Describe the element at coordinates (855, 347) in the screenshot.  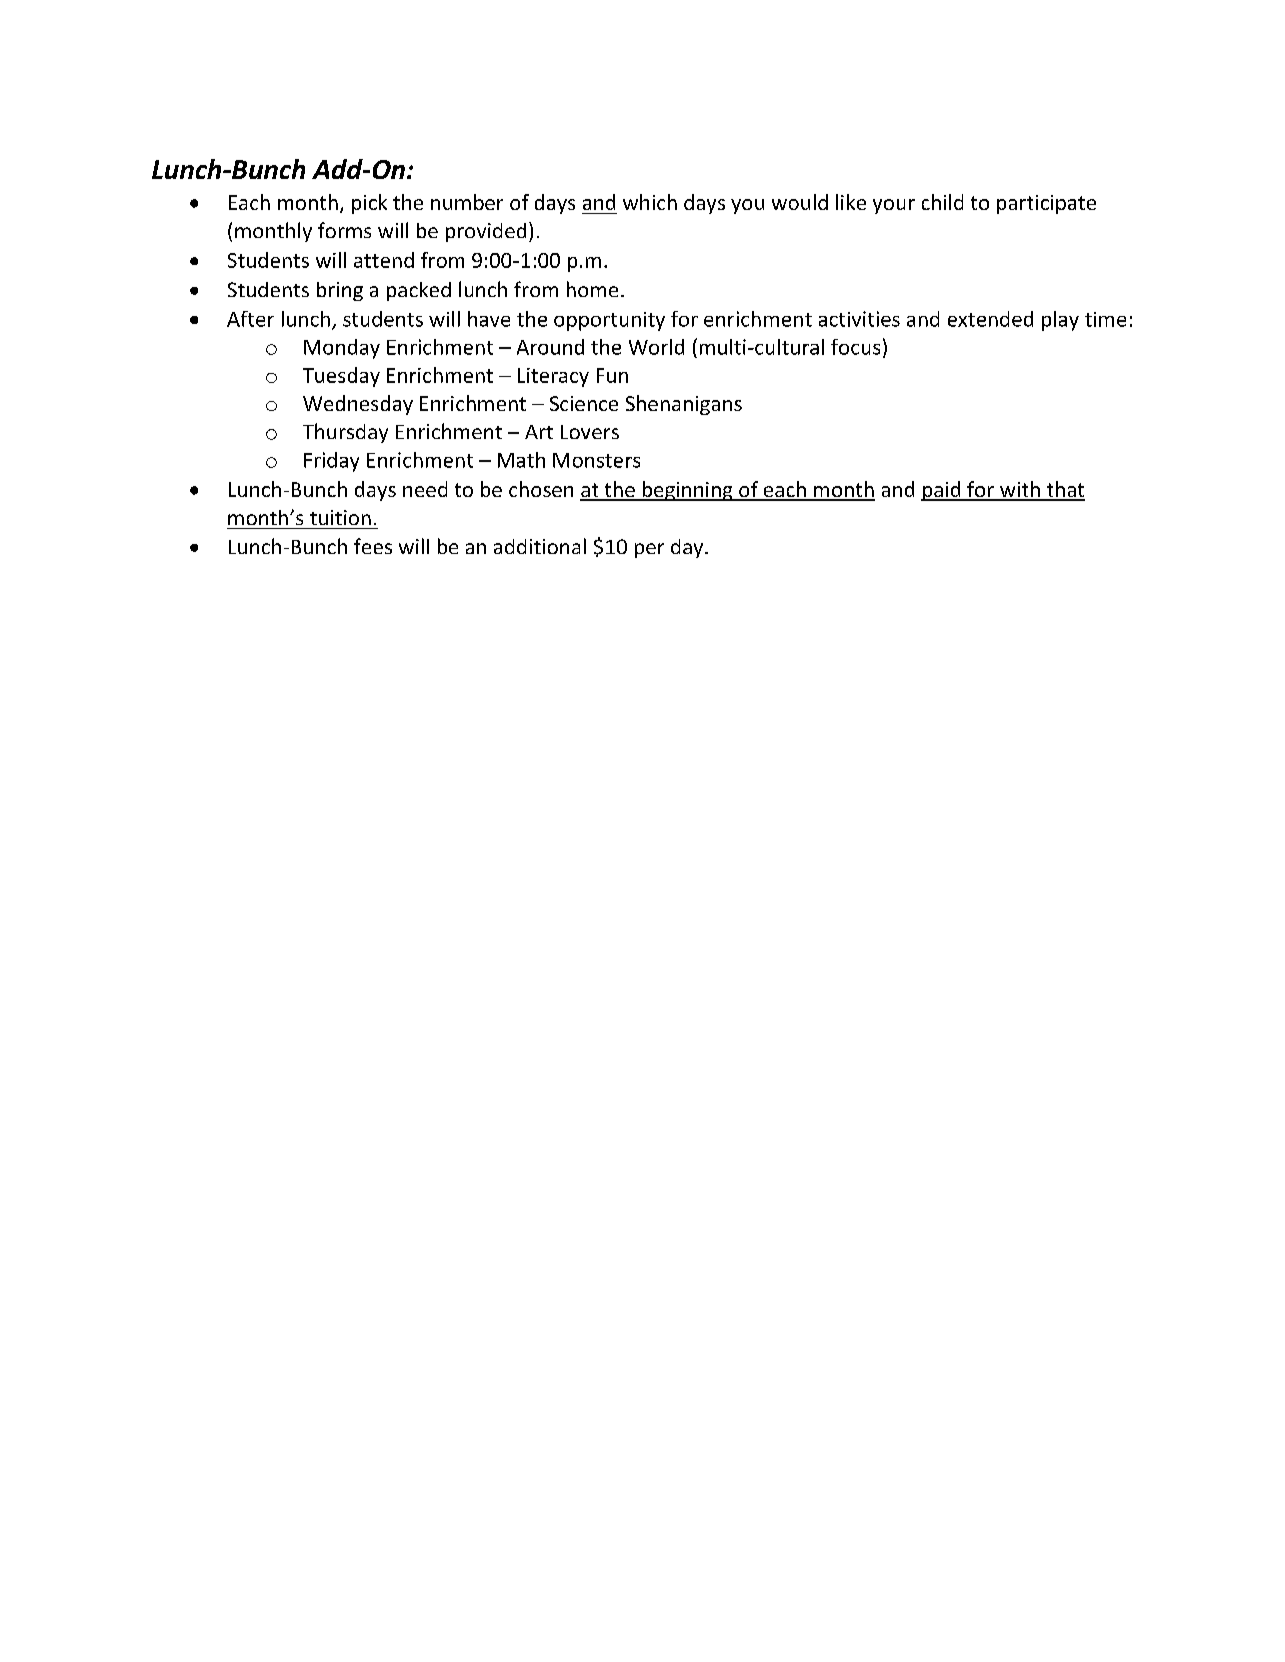
I see `focus` at that location.
